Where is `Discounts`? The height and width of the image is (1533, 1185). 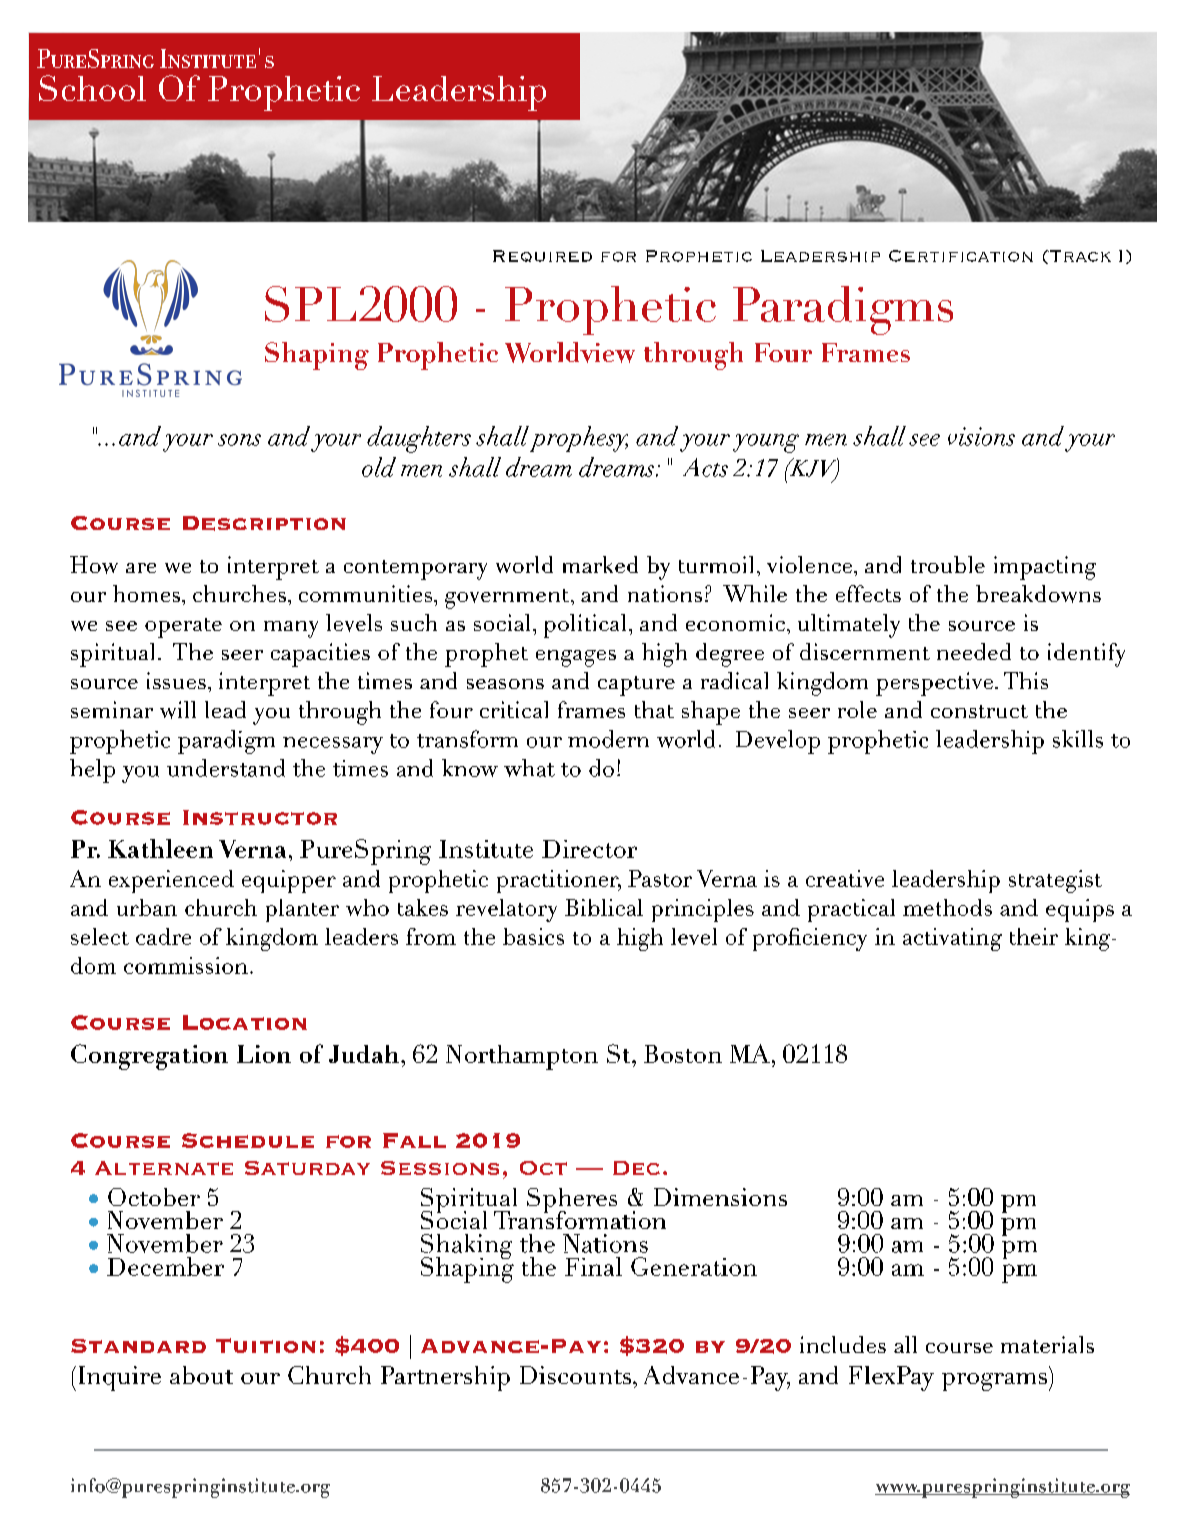
Discounts is located at coordinates (577, 1375).
